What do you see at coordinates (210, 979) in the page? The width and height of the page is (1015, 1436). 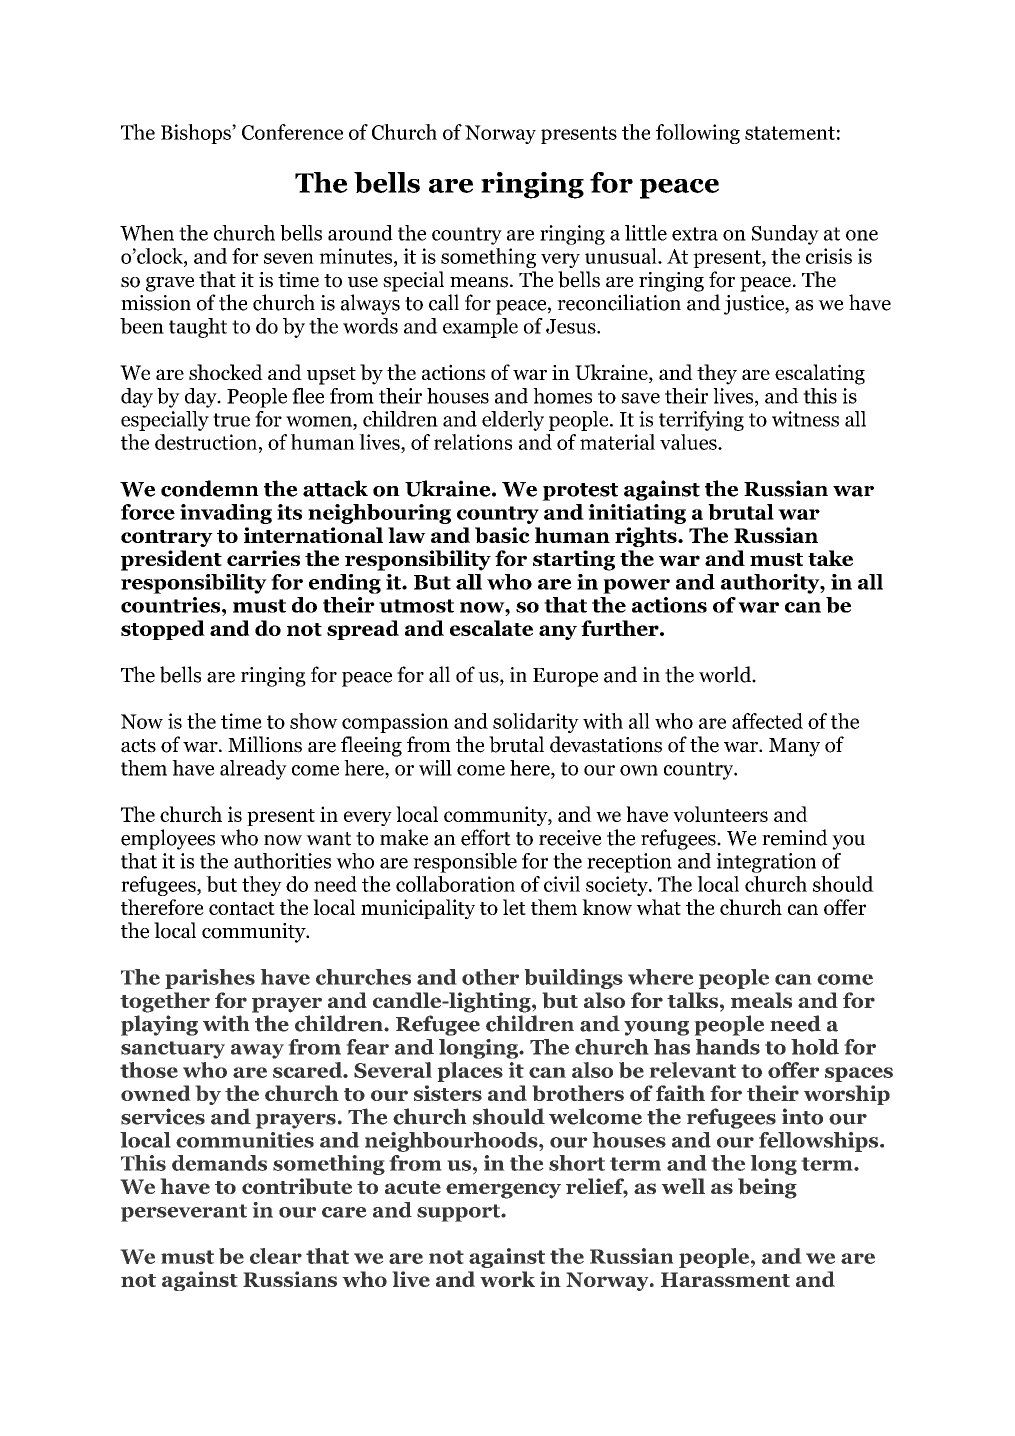 I see `parishes` at bounding box center [210, 979].
